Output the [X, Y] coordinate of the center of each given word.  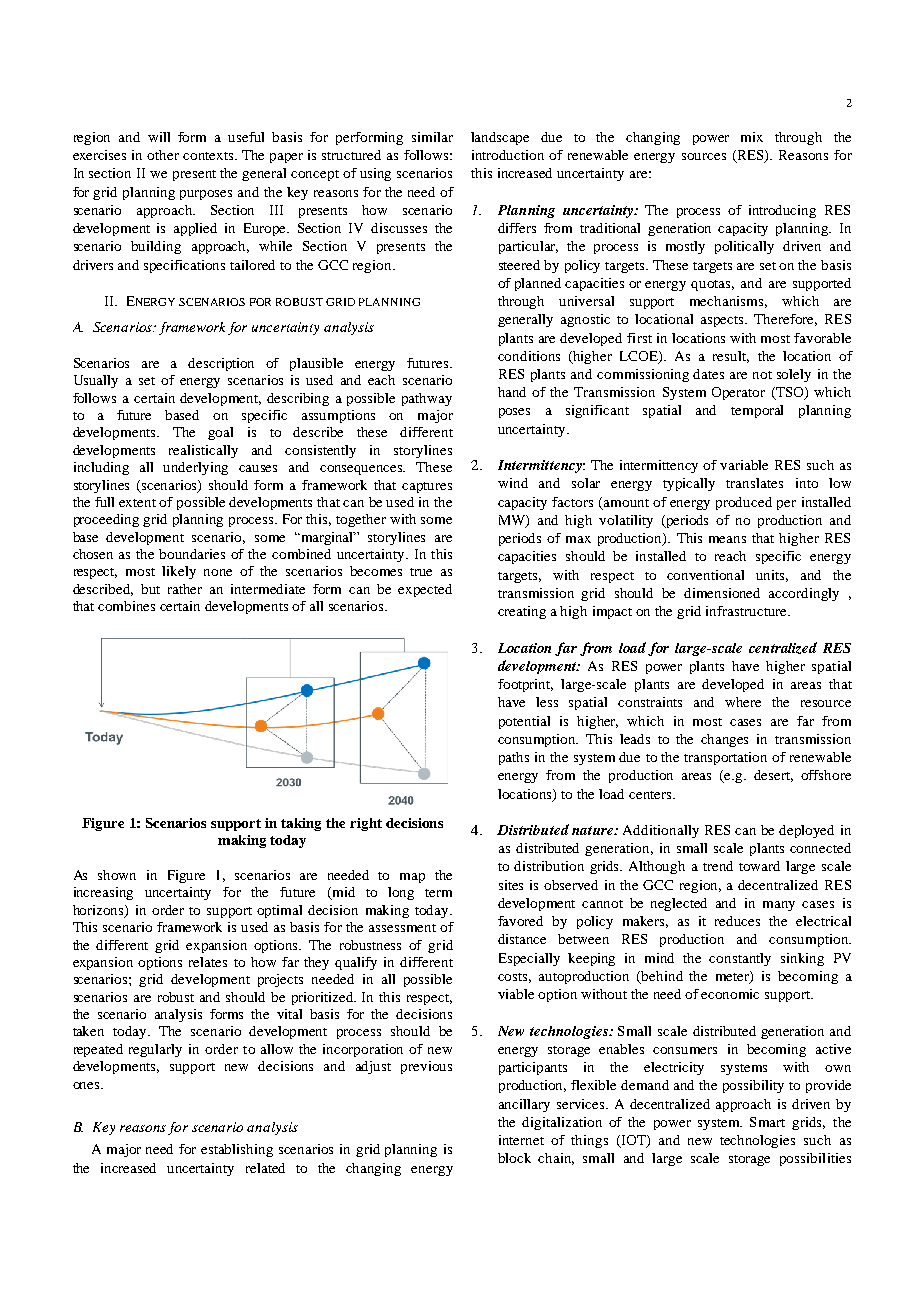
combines [126, 606]
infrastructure [748, 611]
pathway [427, 399]
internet [521, 1140]
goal [220, 433]
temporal [757, 411]
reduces [737, 921]
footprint [525, 685]
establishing [237, 1150]
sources [704, 156]
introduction [508, 155]
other [163, 155]
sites [511, 885]
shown [117, 875]
